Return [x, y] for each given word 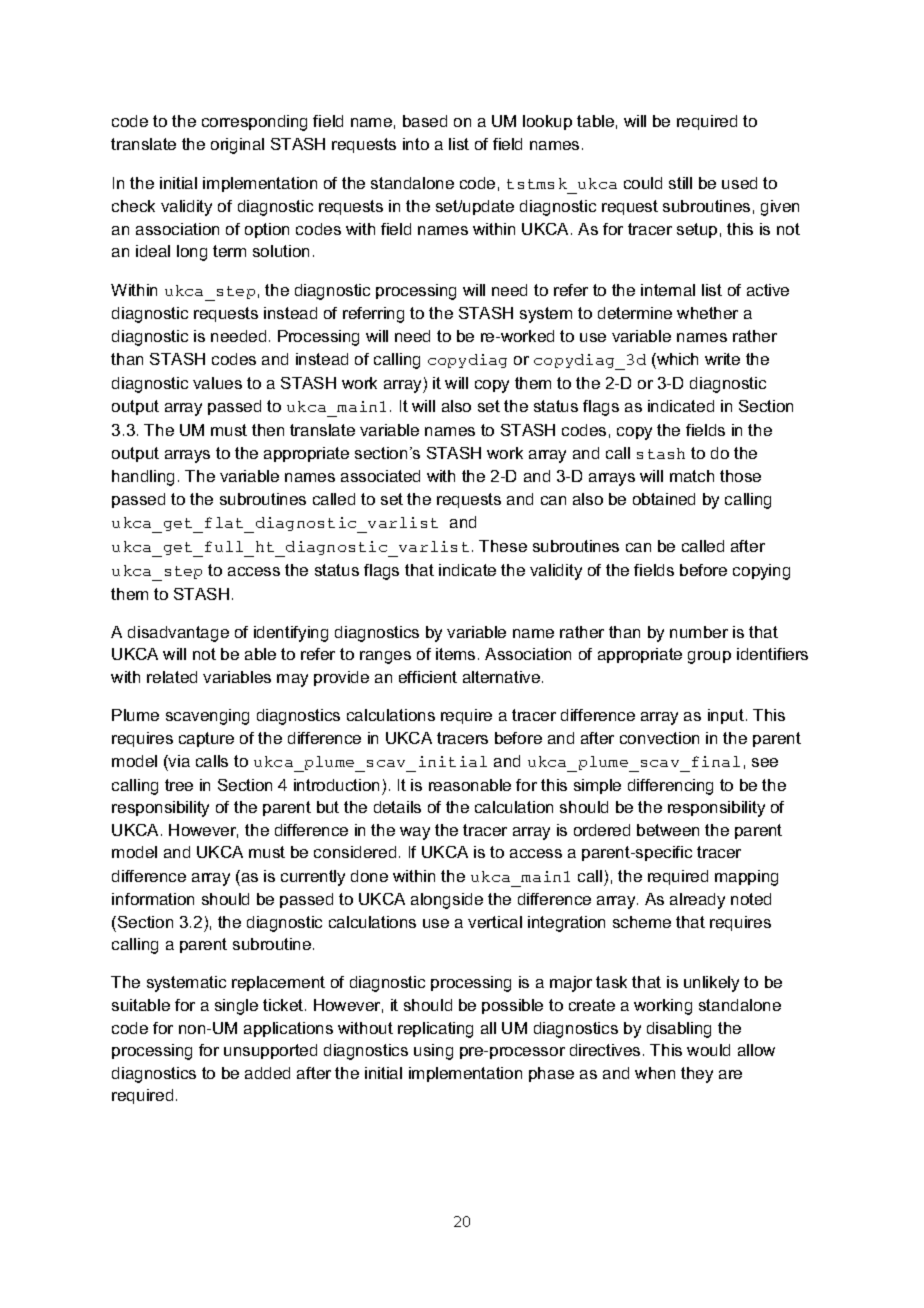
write [722, 359]
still [680, 183]
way [415, 833]
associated [380, 476]
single [236, 1007]
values [217, 383]
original [237, 146]
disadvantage [178, 634]
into [416, 144]
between [668, 830]
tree [179, 785]
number [699, 632]
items [455, 654]
